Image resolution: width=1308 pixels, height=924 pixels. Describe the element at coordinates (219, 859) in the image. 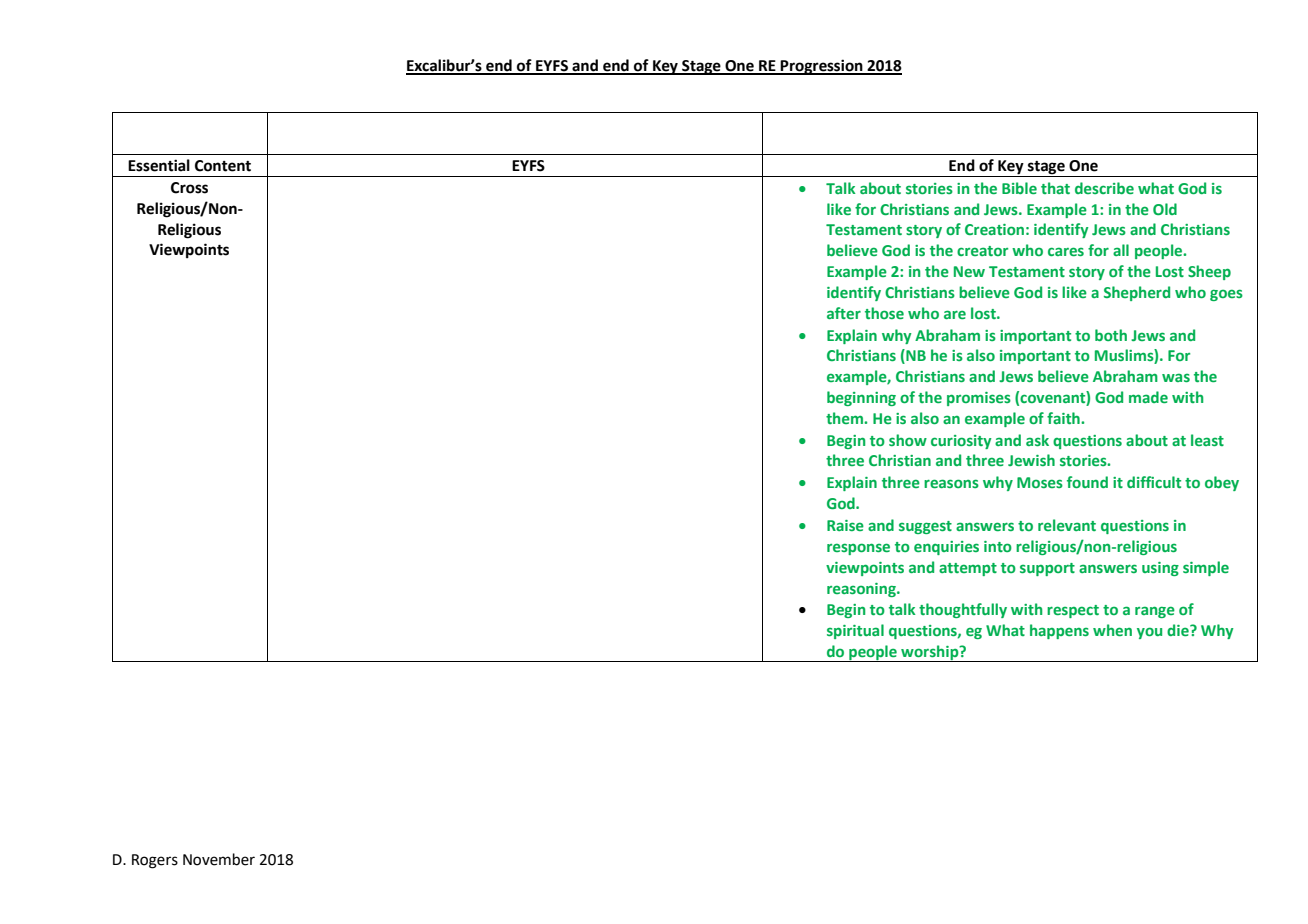

I see `November` at that location.
